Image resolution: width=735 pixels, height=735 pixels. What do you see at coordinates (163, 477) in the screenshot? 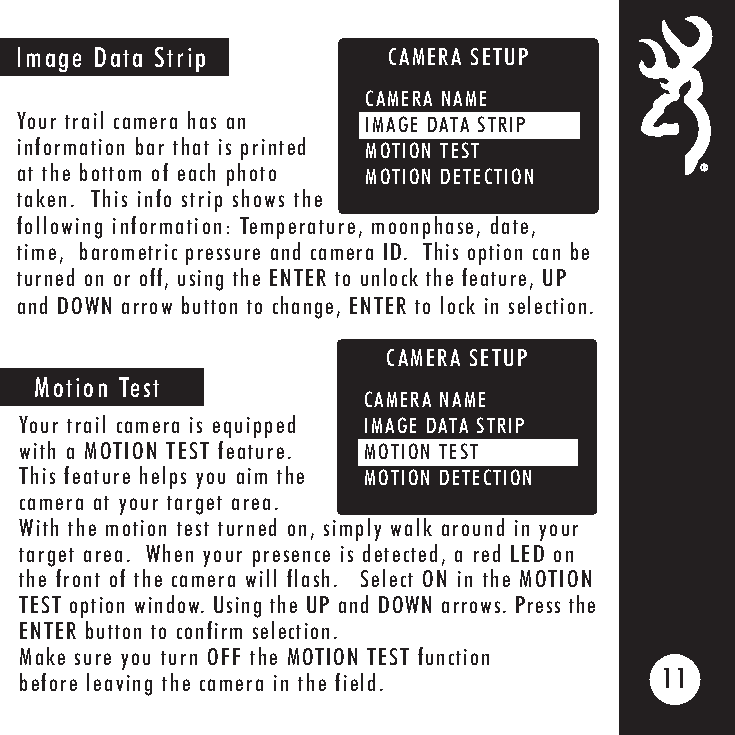
I see `helps` at bounding box center [163, 477].
